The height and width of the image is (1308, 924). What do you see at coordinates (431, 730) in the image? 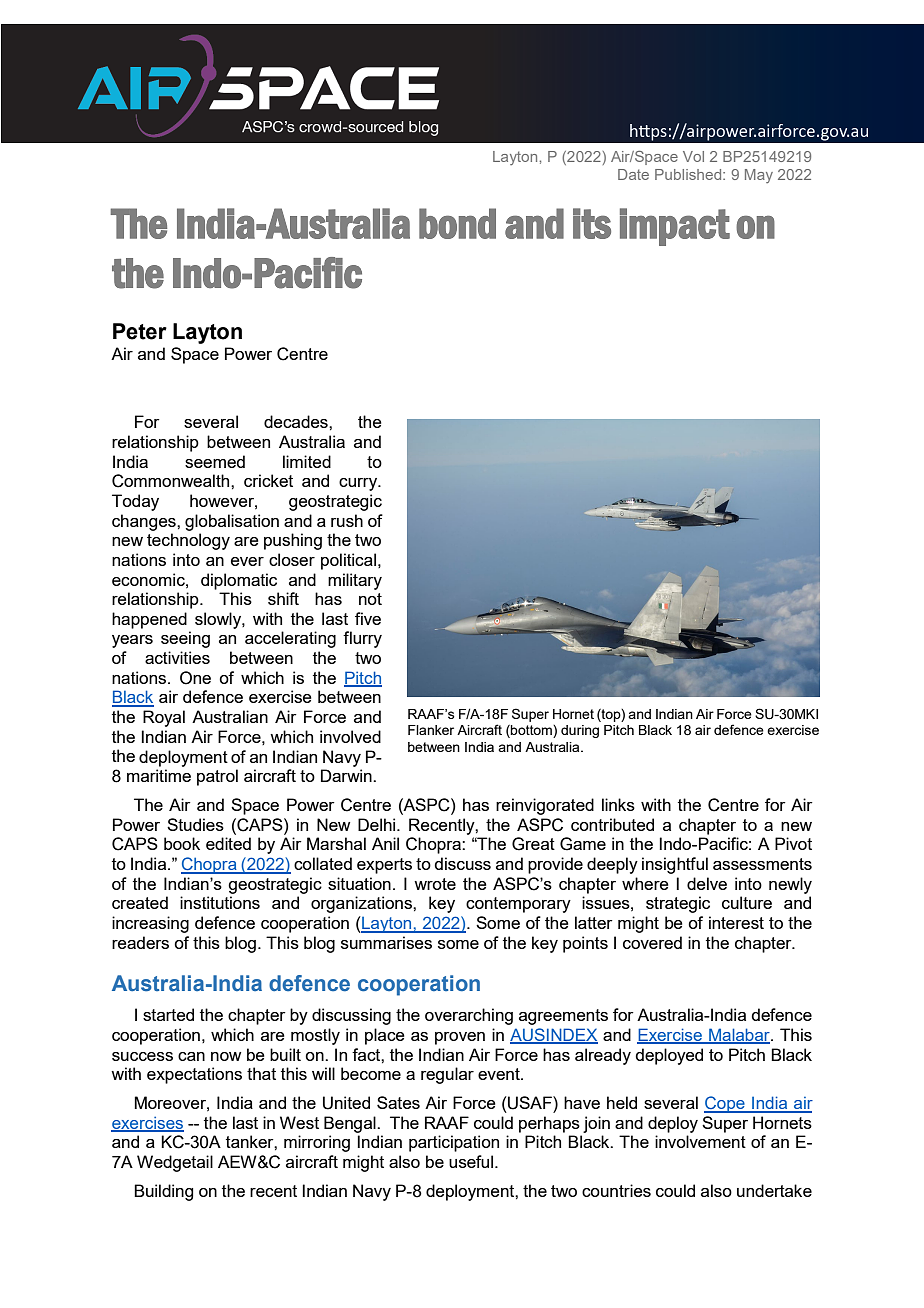
I see `Flanker` at bounding box center [431, 730].
